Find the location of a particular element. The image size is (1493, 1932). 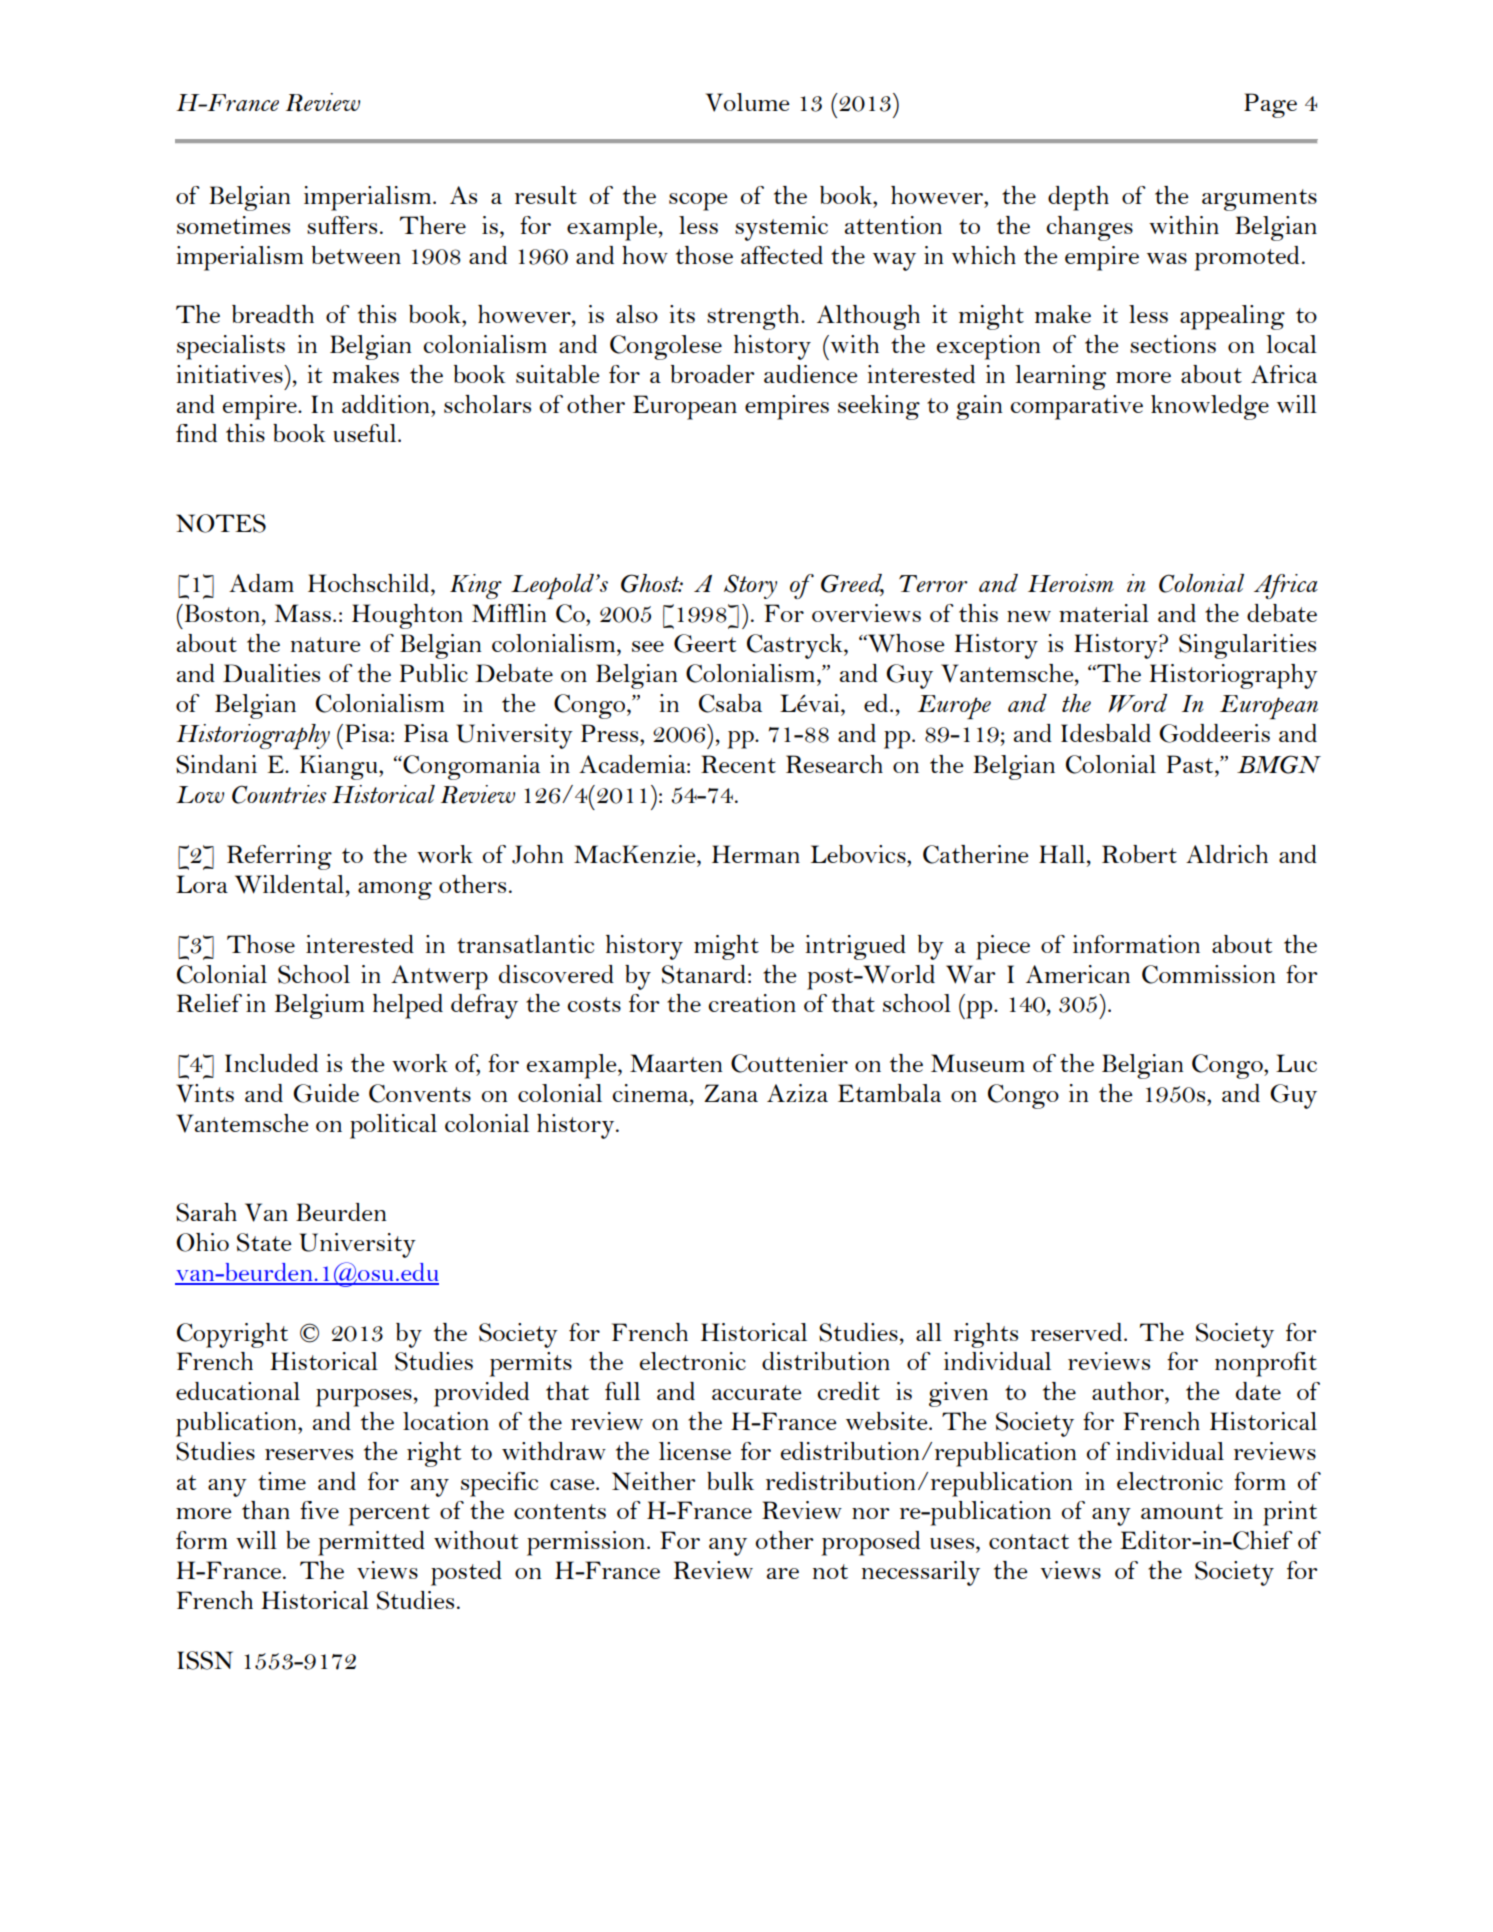

amount is located at coordinates (1182, 1511).
